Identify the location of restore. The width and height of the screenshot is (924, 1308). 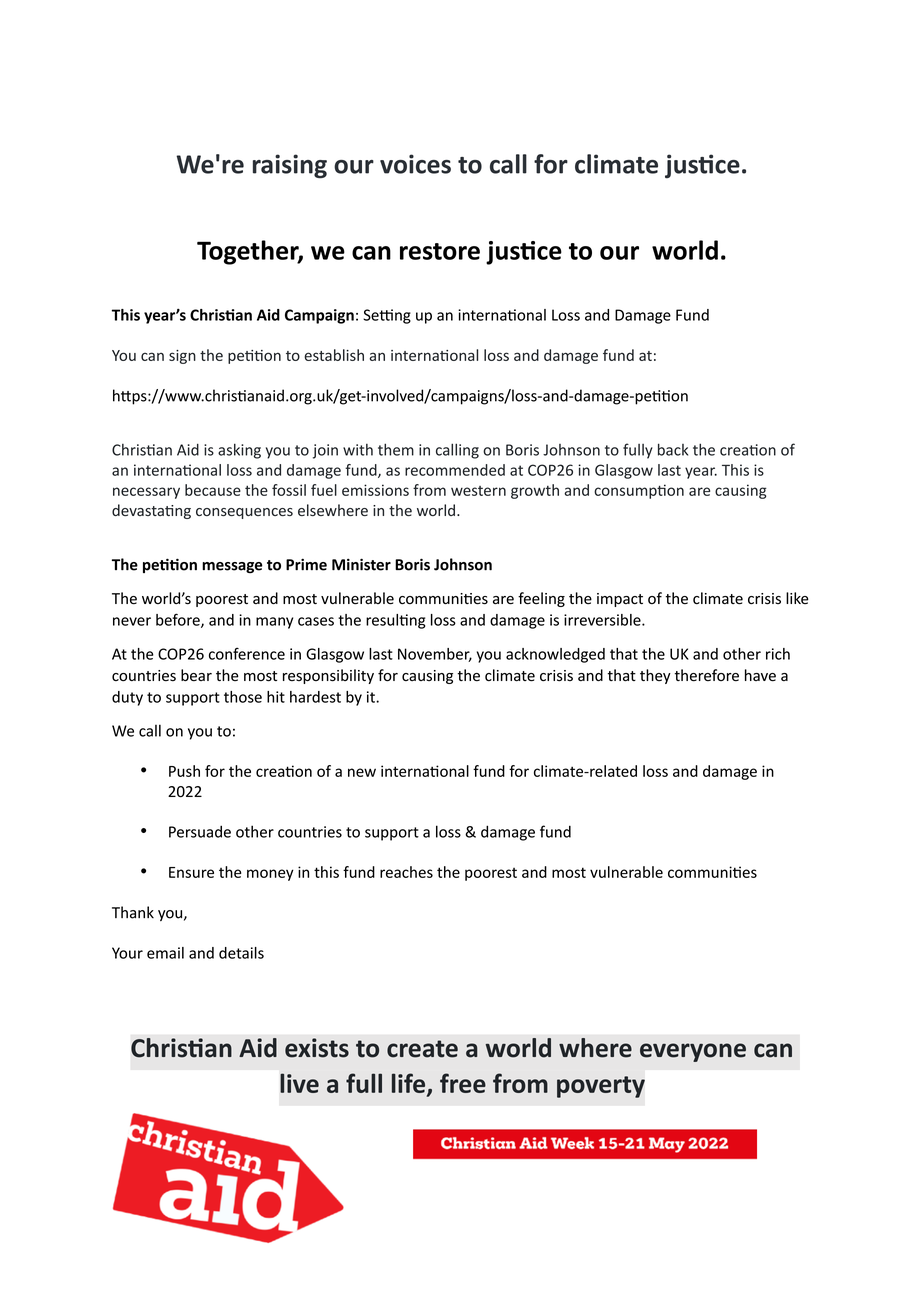
(440, 251).
